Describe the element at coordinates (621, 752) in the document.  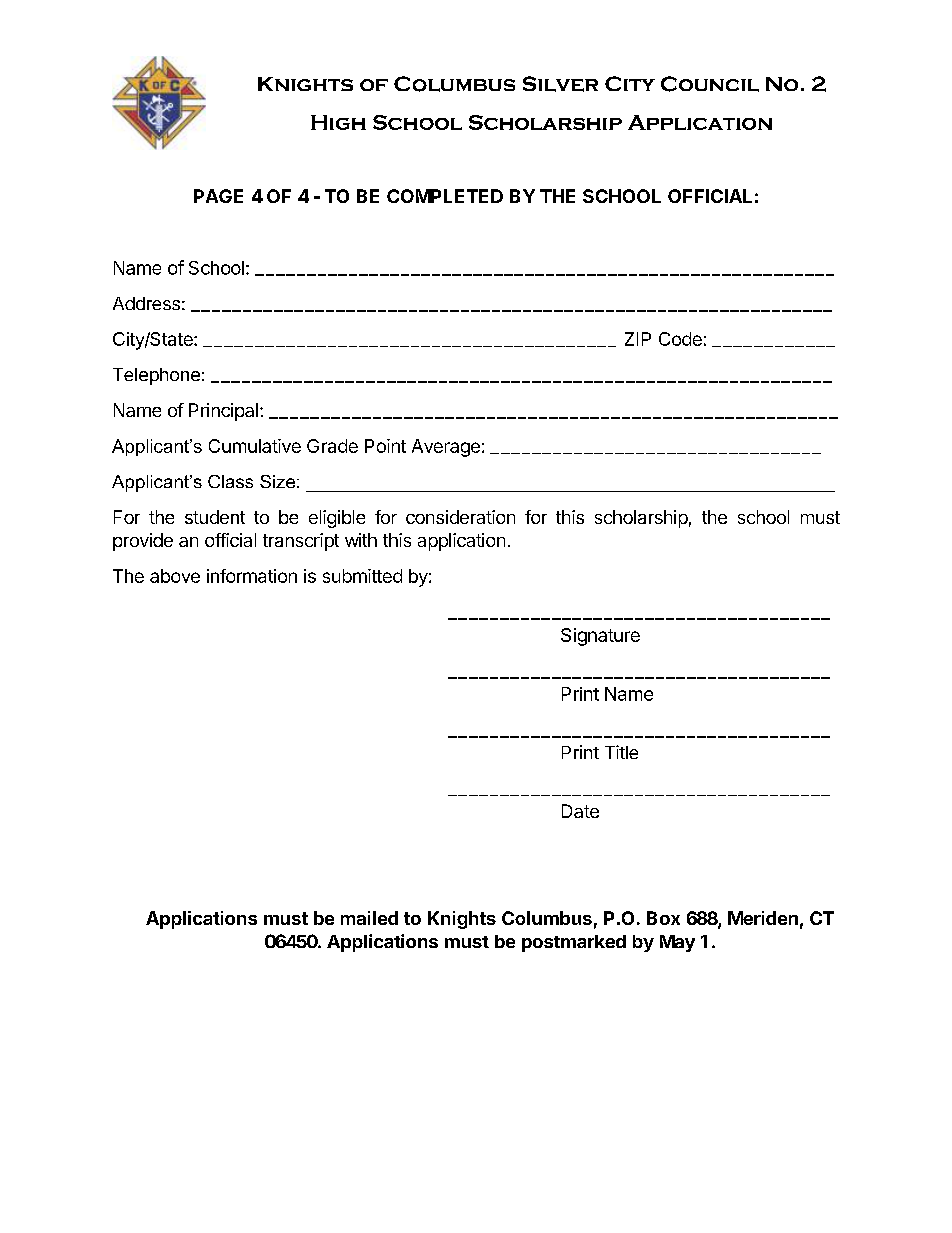
I see `Title` at that location.
